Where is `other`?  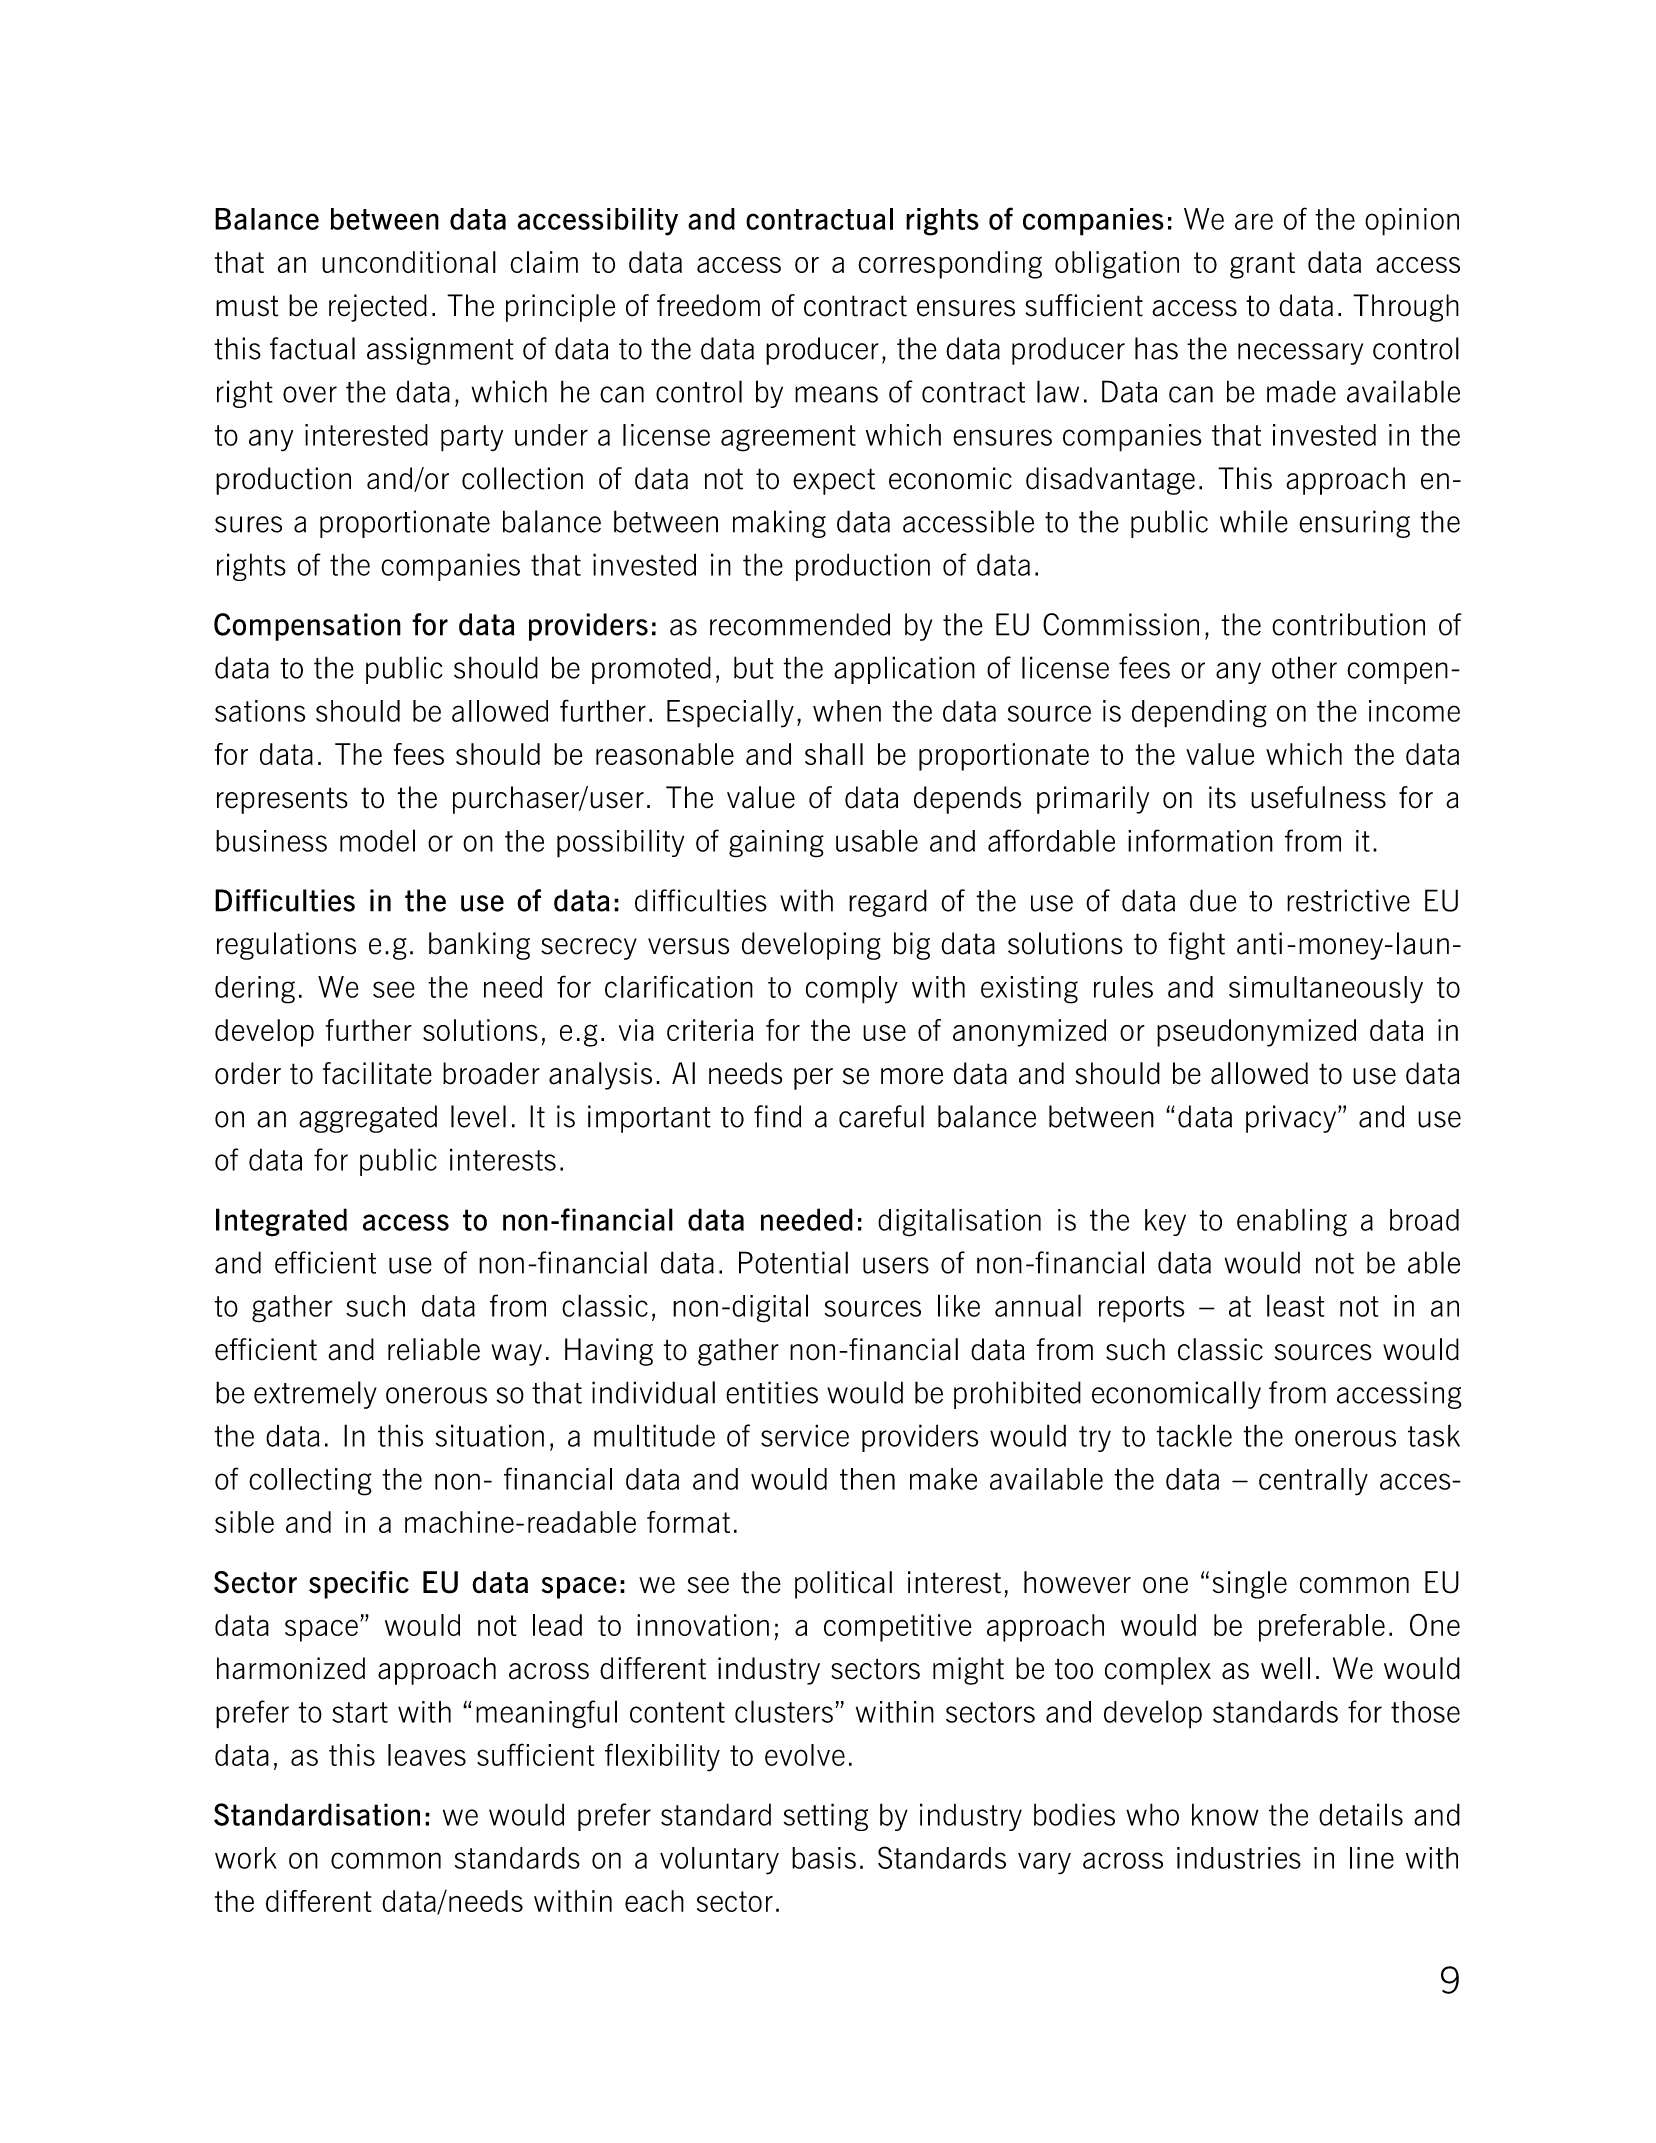 other is located at coordinates (1304, 667).
